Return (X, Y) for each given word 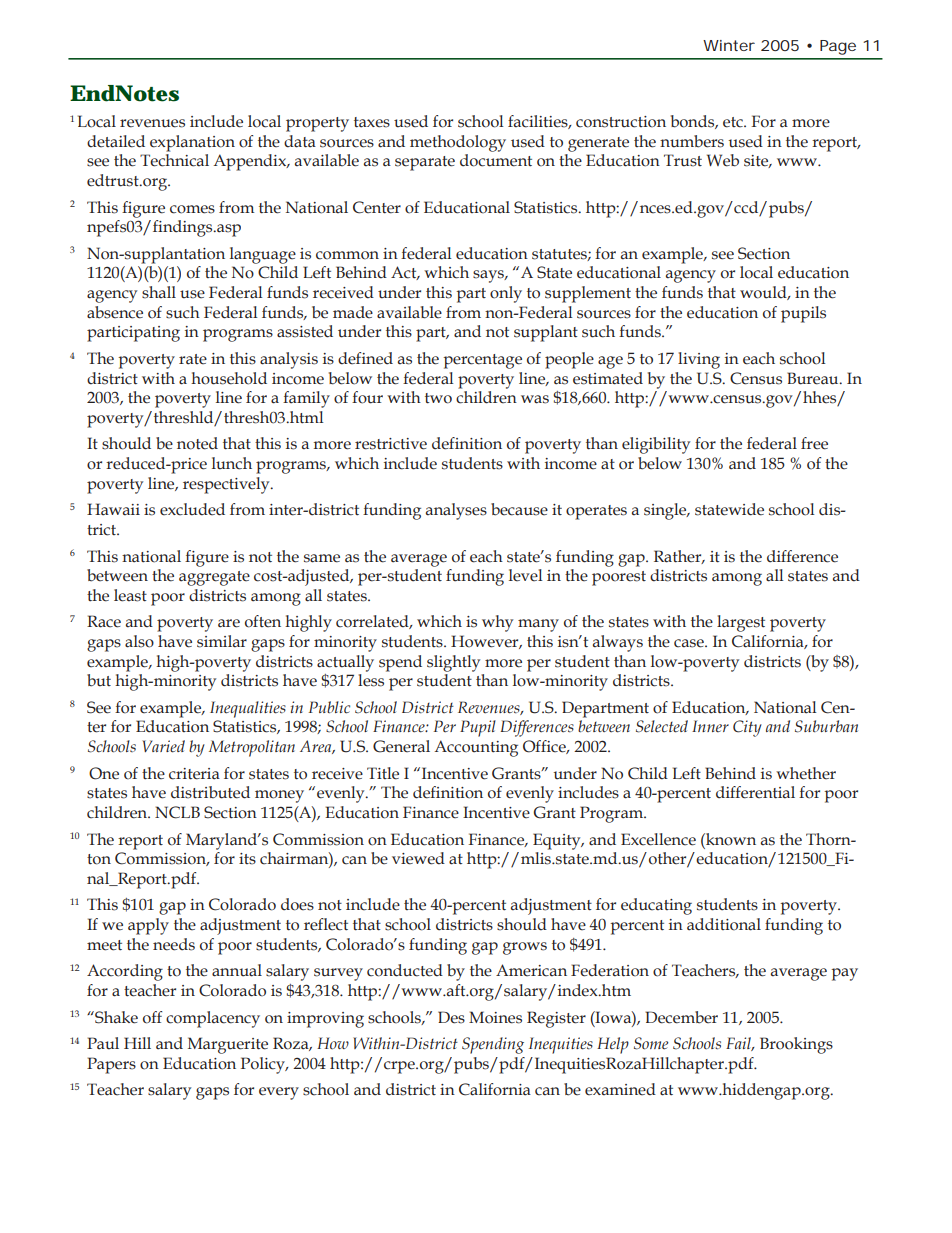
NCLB (177, 812)
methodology (458, 143)
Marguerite (228, 1045)
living (699, 360)
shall (159, 292)
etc (734, 122)
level (526, 575)
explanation (192, 143)
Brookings (796, 1045)
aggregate (214, 578)
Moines (495, 1017)
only (506, 294)
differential (755, 792)
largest (741, 623)
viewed (418, 858)
